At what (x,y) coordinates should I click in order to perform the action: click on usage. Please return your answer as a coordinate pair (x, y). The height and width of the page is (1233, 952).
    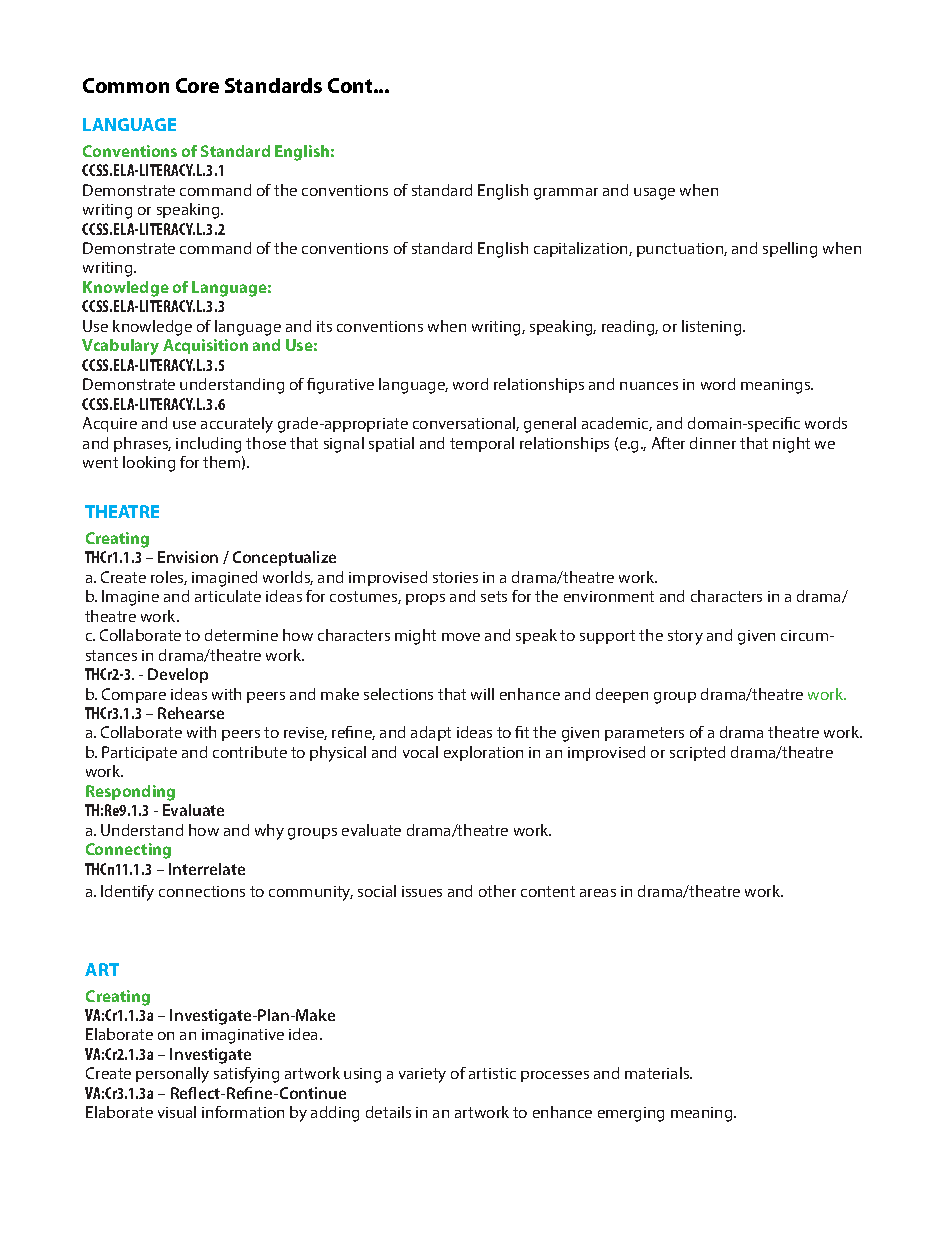
    Looking at the image, I should click on (654, 194).
